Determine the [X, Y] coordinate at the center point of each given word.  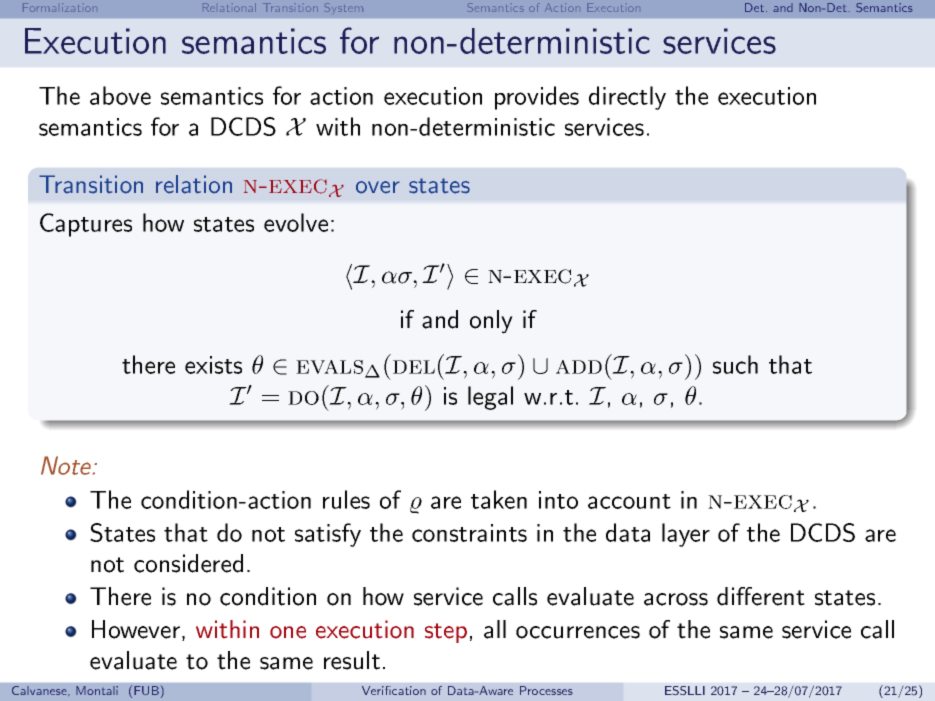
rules [346, 499]
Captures [86, 225]
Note [66, 465]
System [344, 8]
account [629, 501]
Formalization [59, 7]
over [378, 187]
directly [627, 98]
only [491, 322]
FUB [146, 690]
